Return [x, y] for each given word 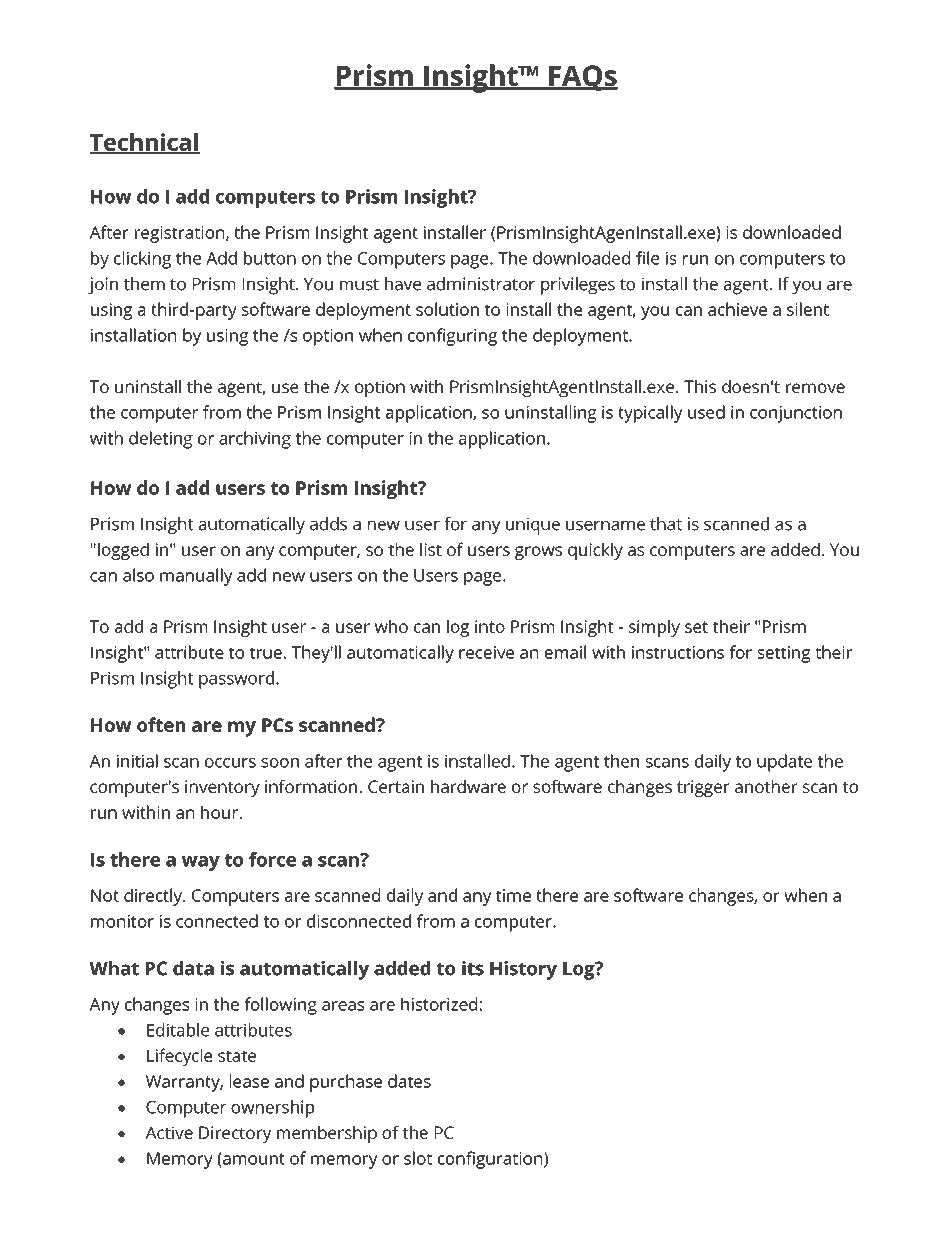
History [523, 970]
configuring [452, 337]
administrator [481, 284]
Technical [144, 143]
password [238, 680]
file [647, 258]
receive [486, 652]
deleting [161, 440]
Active [169, 1132]
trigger [703, 788]
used [706, 412]
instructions [678, 652]
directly [154, 897]
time [513, 895]
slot [418, 1158]
